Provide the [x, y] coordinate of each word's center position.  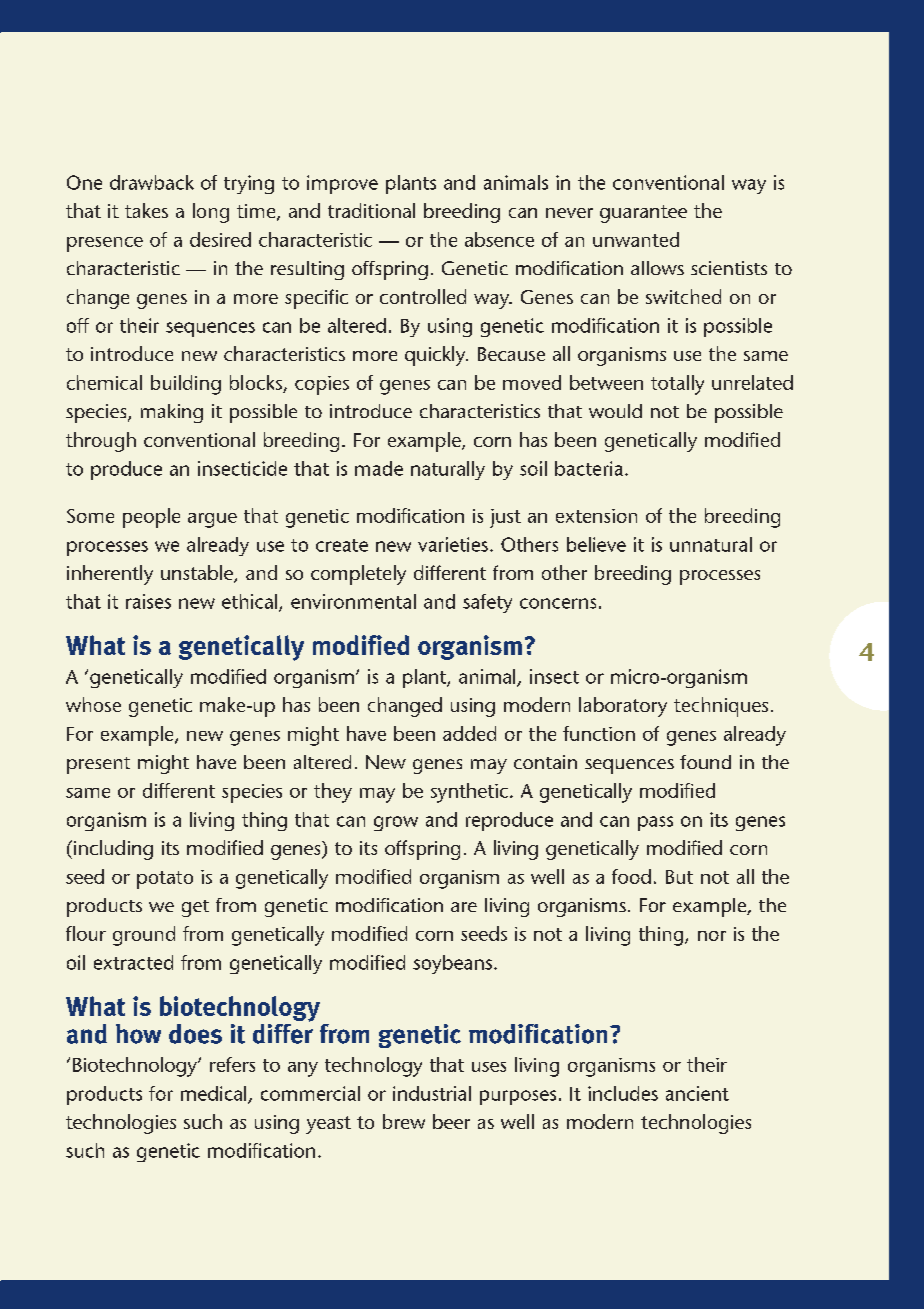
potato [165, 880]
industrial [432, 1093]
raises [148, 601]
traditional [371, 210]
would [615, 411]
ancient [697, 1093]
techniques [721, 707]
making [172, 413]
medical [215, 1094]
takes [146, 210]
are [464, 907]
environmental [353, 601]
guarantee [643, 214]
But [679, 877]
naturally [448, 470]
